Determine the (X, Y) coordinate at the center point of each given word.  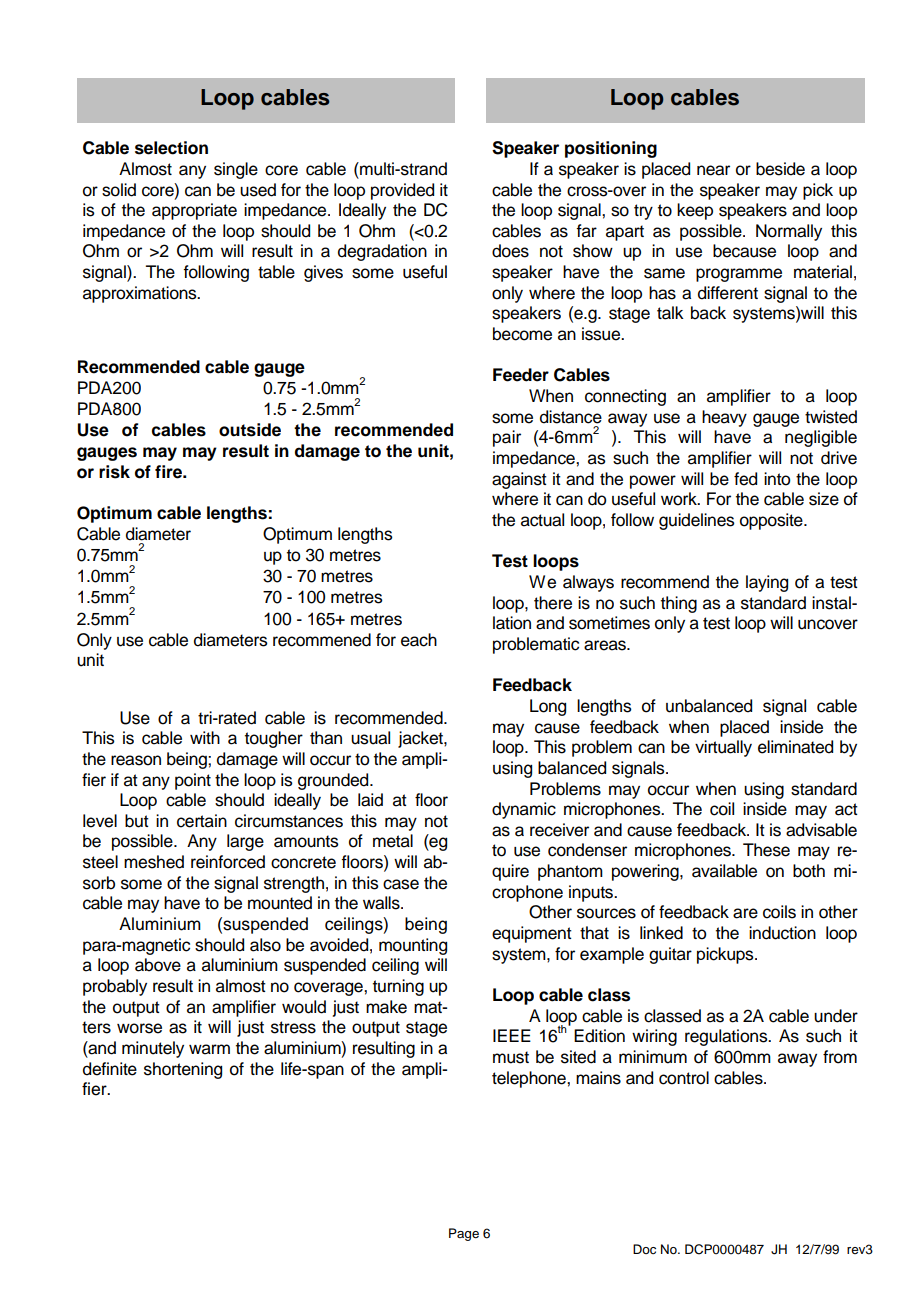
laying (767, 583)
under (836, 1016)
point (193, 781)
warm (209, 1049)
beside (780, 169)
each (419, 640)
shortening (183, 1070)
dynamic (524, 810)
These (766, 850)
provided (402, 191)
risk (114, 472)
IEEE (512, 1035)
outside (250, 430)
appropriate (194, 211)
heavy (724, 418)
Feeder (521, 375)
